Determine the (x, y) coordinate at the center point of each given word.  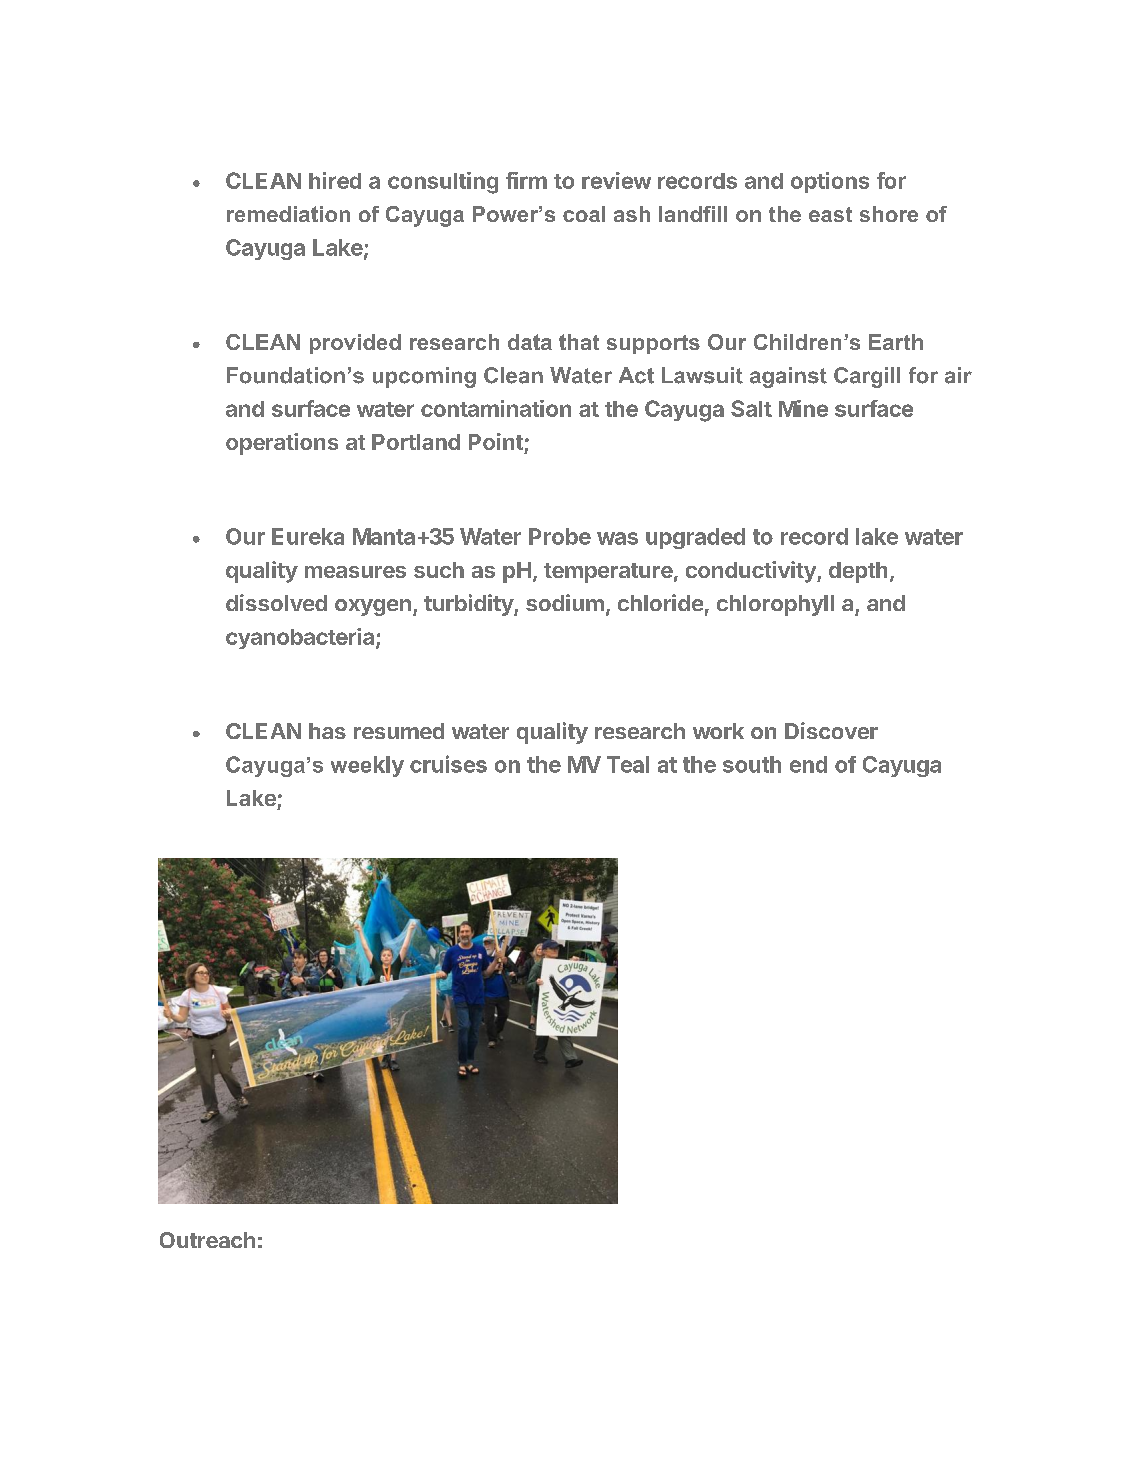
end (808, 764)
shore (889, 214)
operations (282, 444)
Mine (803, 408)
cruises (448, 764)
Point (496, 441)
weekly (367, 766)
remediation (288, 214)
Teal (628, 764)
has (327, 731)
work (718, 731)
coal (584, 214)
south (752, 764)
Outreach (207, 1240)
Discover (831, 730)
